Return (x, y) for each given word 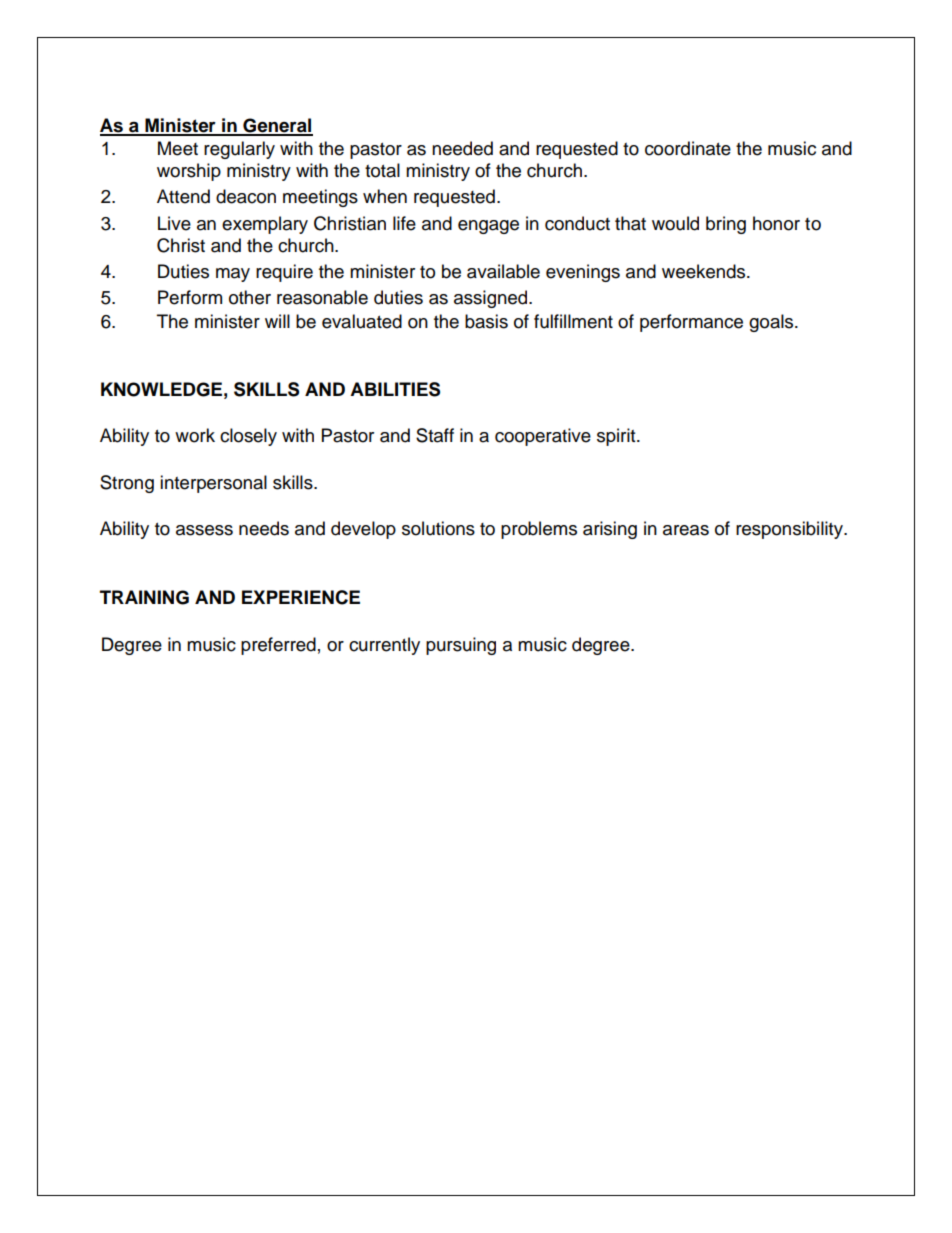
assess (204, 530)
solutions (438, 528)
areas (686, 530)
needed (462, 148)
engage (488, 227)
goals (772, 323)
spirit (617, 437)
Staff (435, 435)
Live (174, 223)
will (277, 321)
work (195, 435)
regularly (239, 150)
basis (486, 321)
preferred (278, 646)
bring (726, 225)
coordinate (688, 148)
